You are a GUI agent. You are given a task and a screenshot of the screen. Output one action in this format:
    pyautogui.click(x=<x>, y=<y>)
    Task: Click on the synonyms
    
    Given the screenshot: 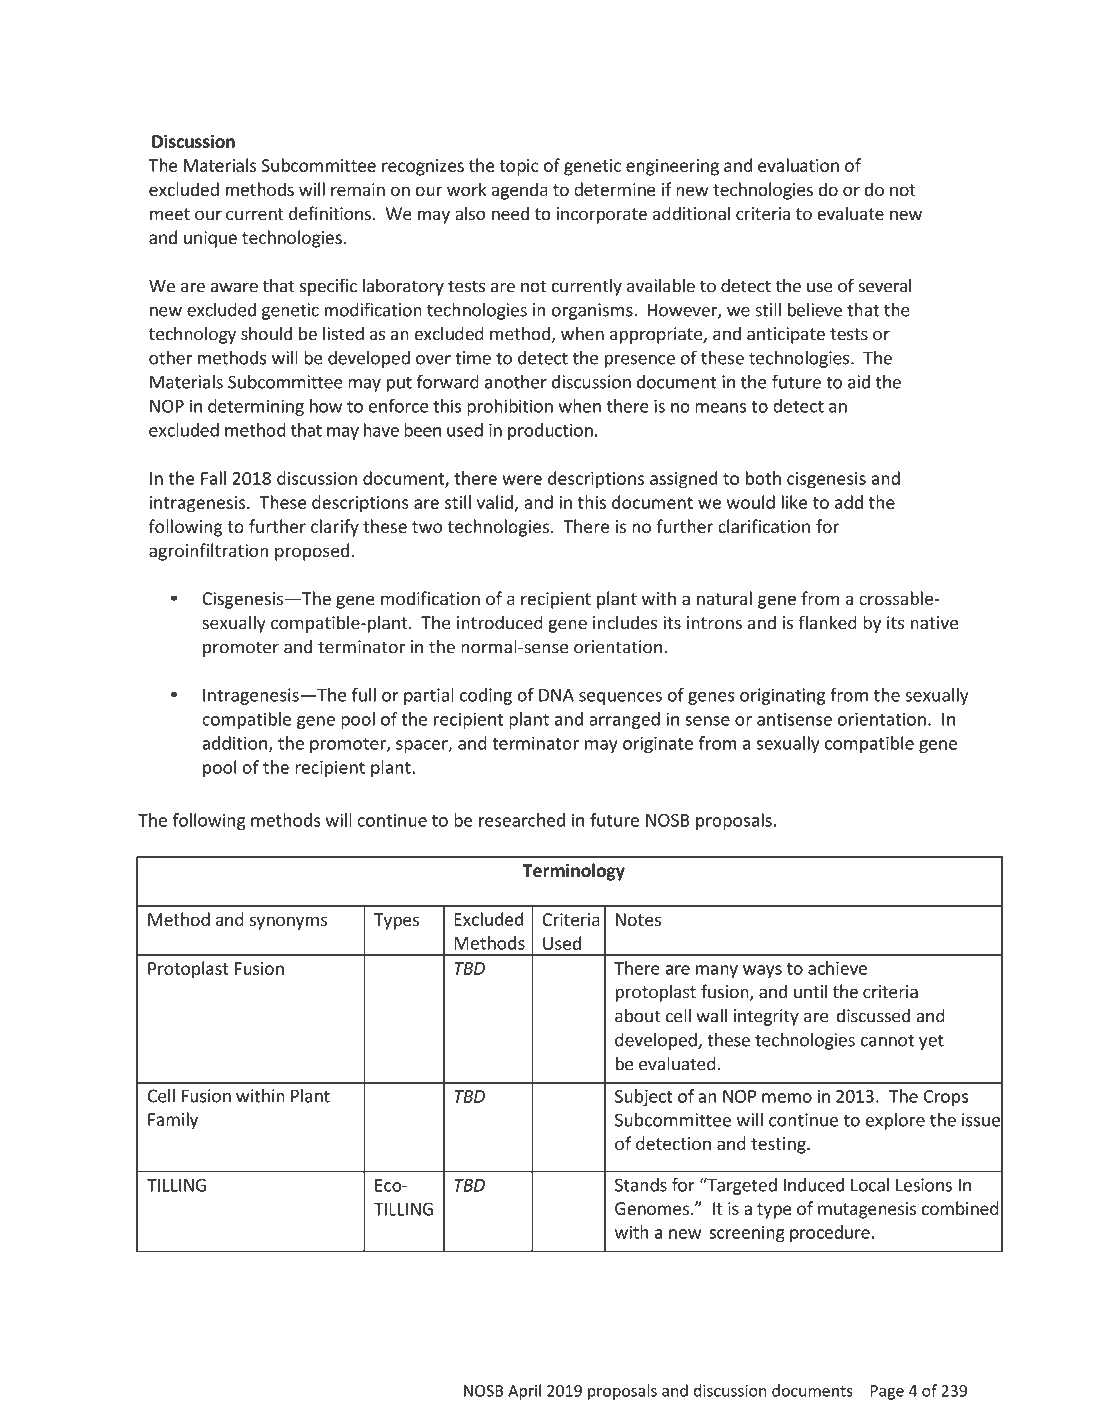 What is the action you would take?
    pyautogui.click(x=288, y=923)
